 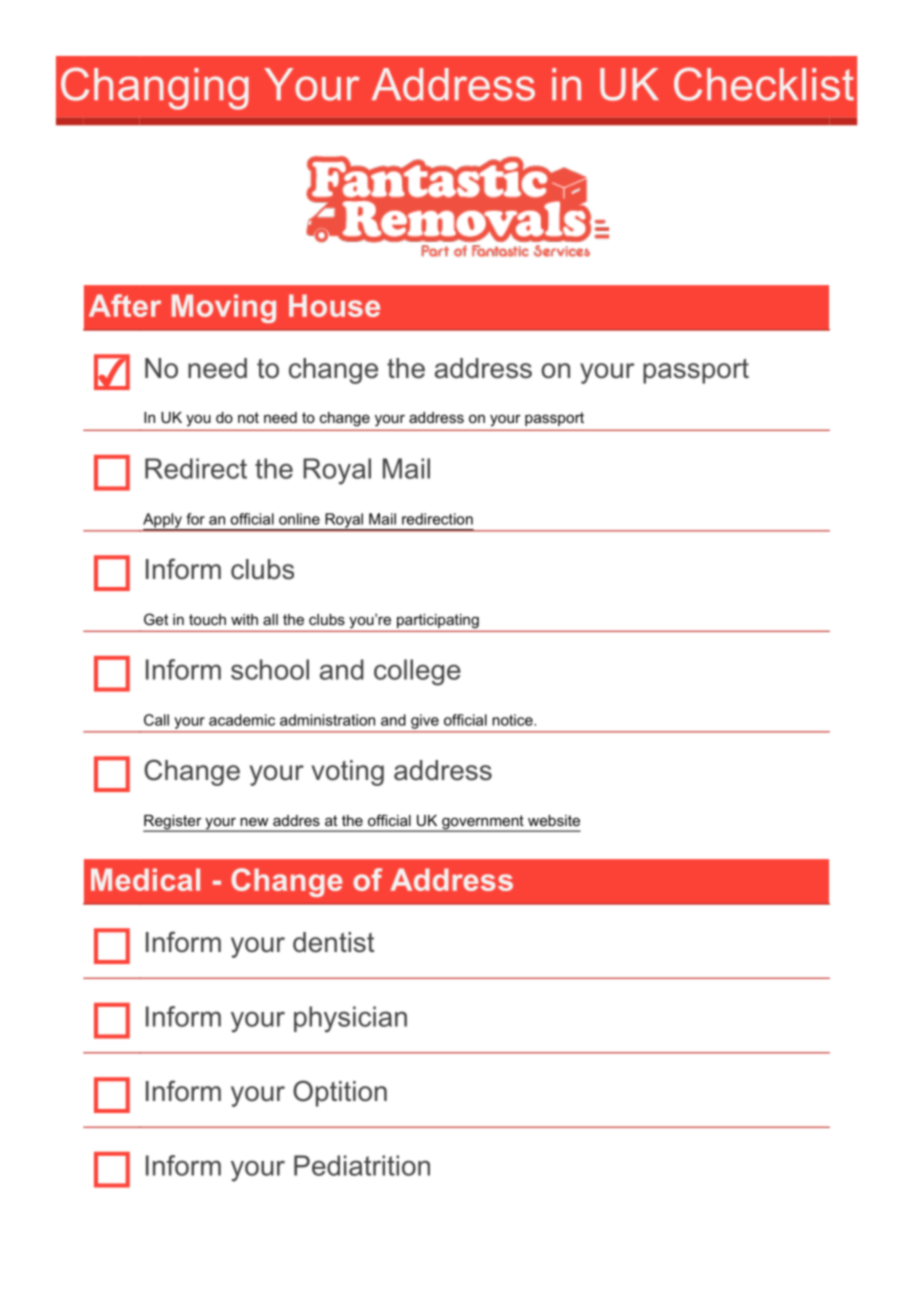 I want to click on After, so click(x=125, y=305).
